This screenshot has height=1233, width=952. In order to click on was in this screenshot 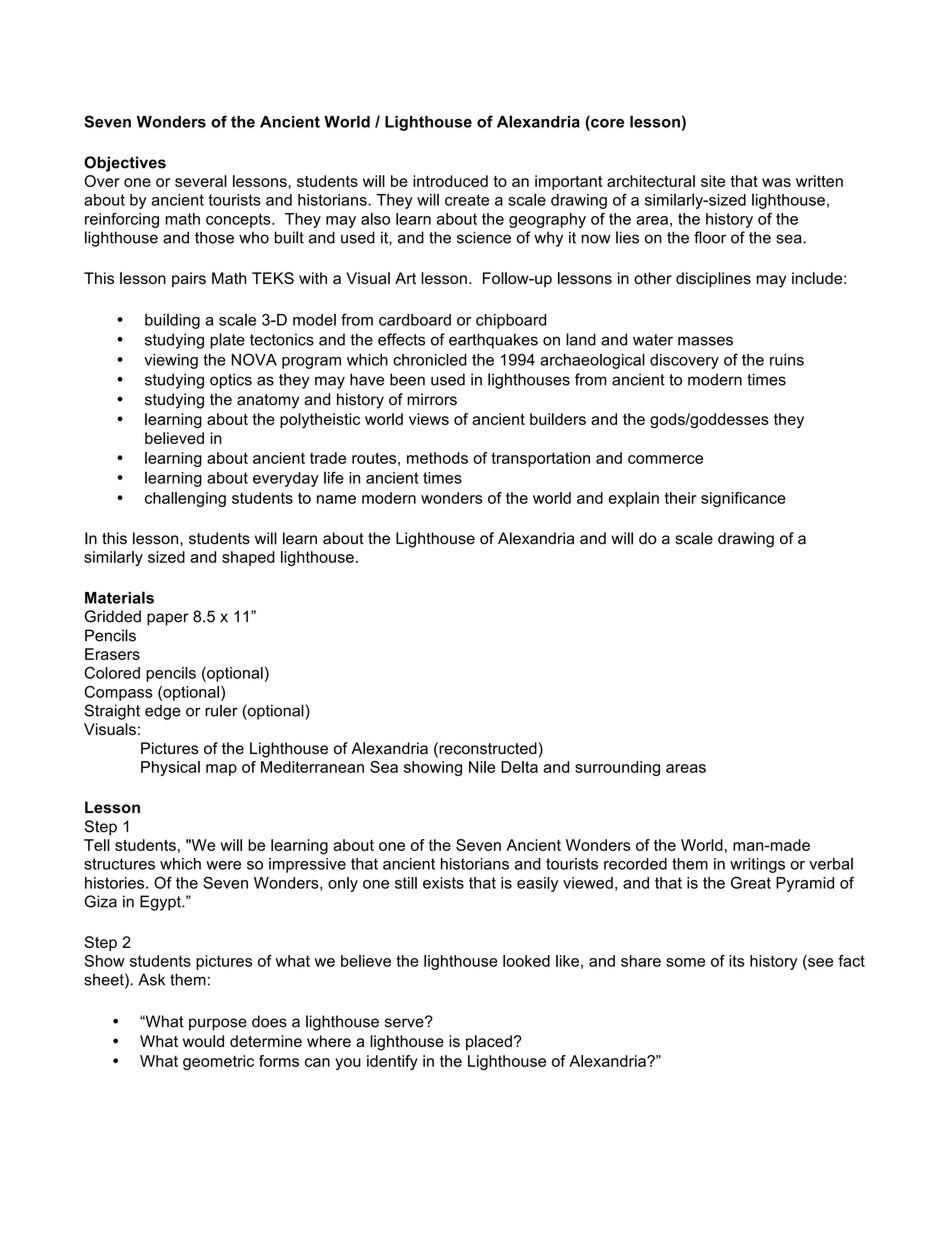, I will do `click(776, 182)`.
